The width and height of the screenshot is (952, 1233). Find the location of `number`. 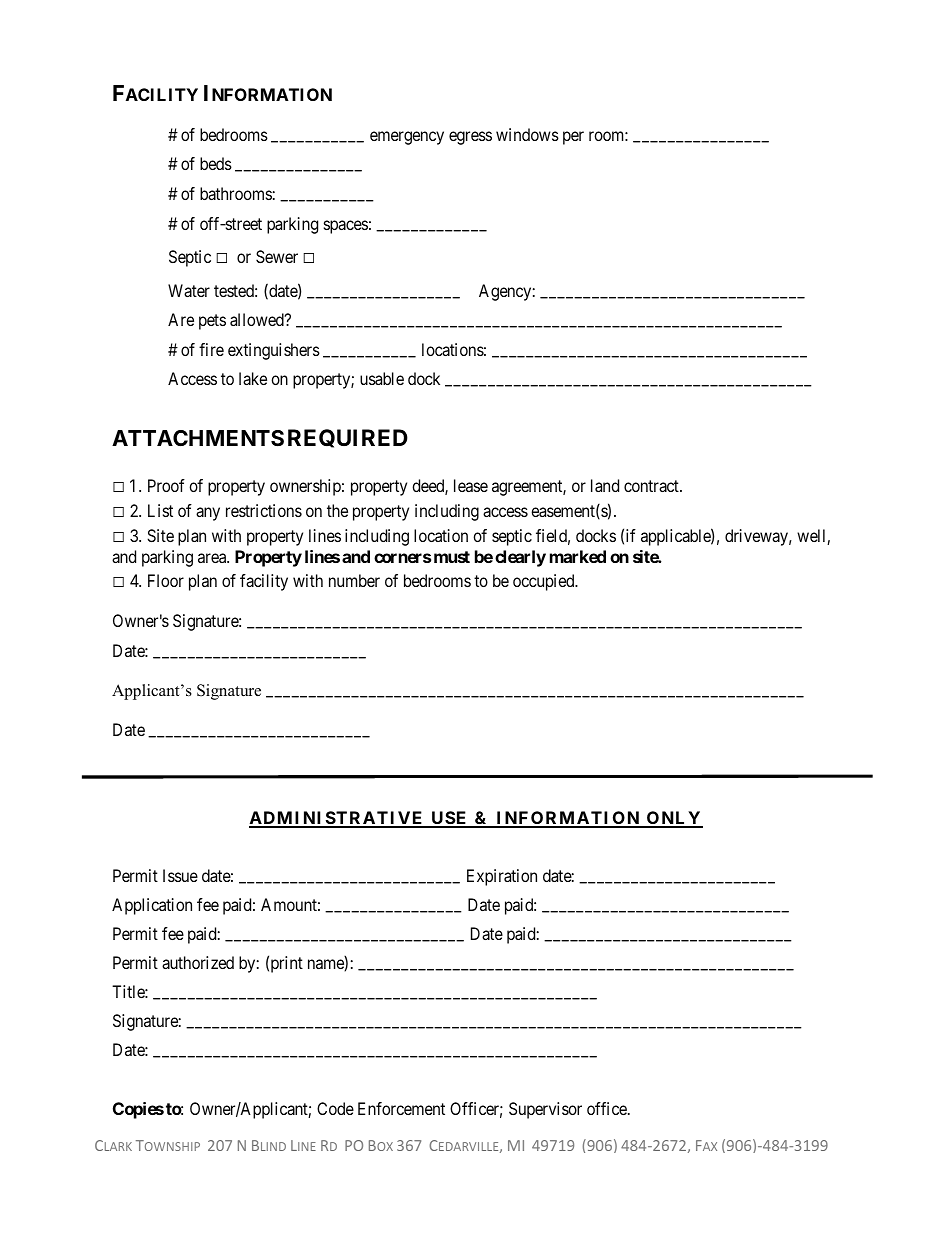

number is located at coordinates (354, 580).
